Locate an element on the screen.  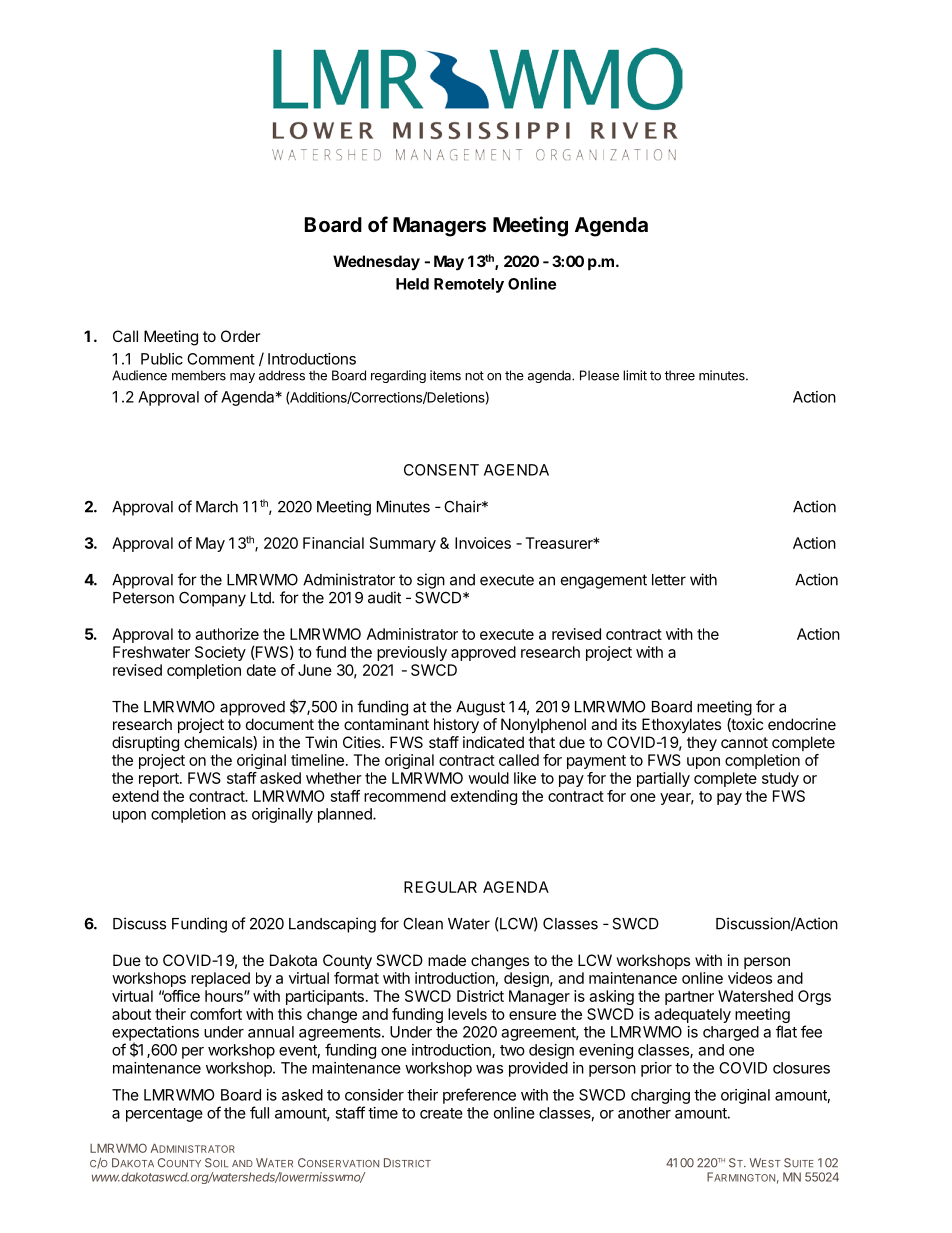
Remotely is located at coordinates (469, 285).
